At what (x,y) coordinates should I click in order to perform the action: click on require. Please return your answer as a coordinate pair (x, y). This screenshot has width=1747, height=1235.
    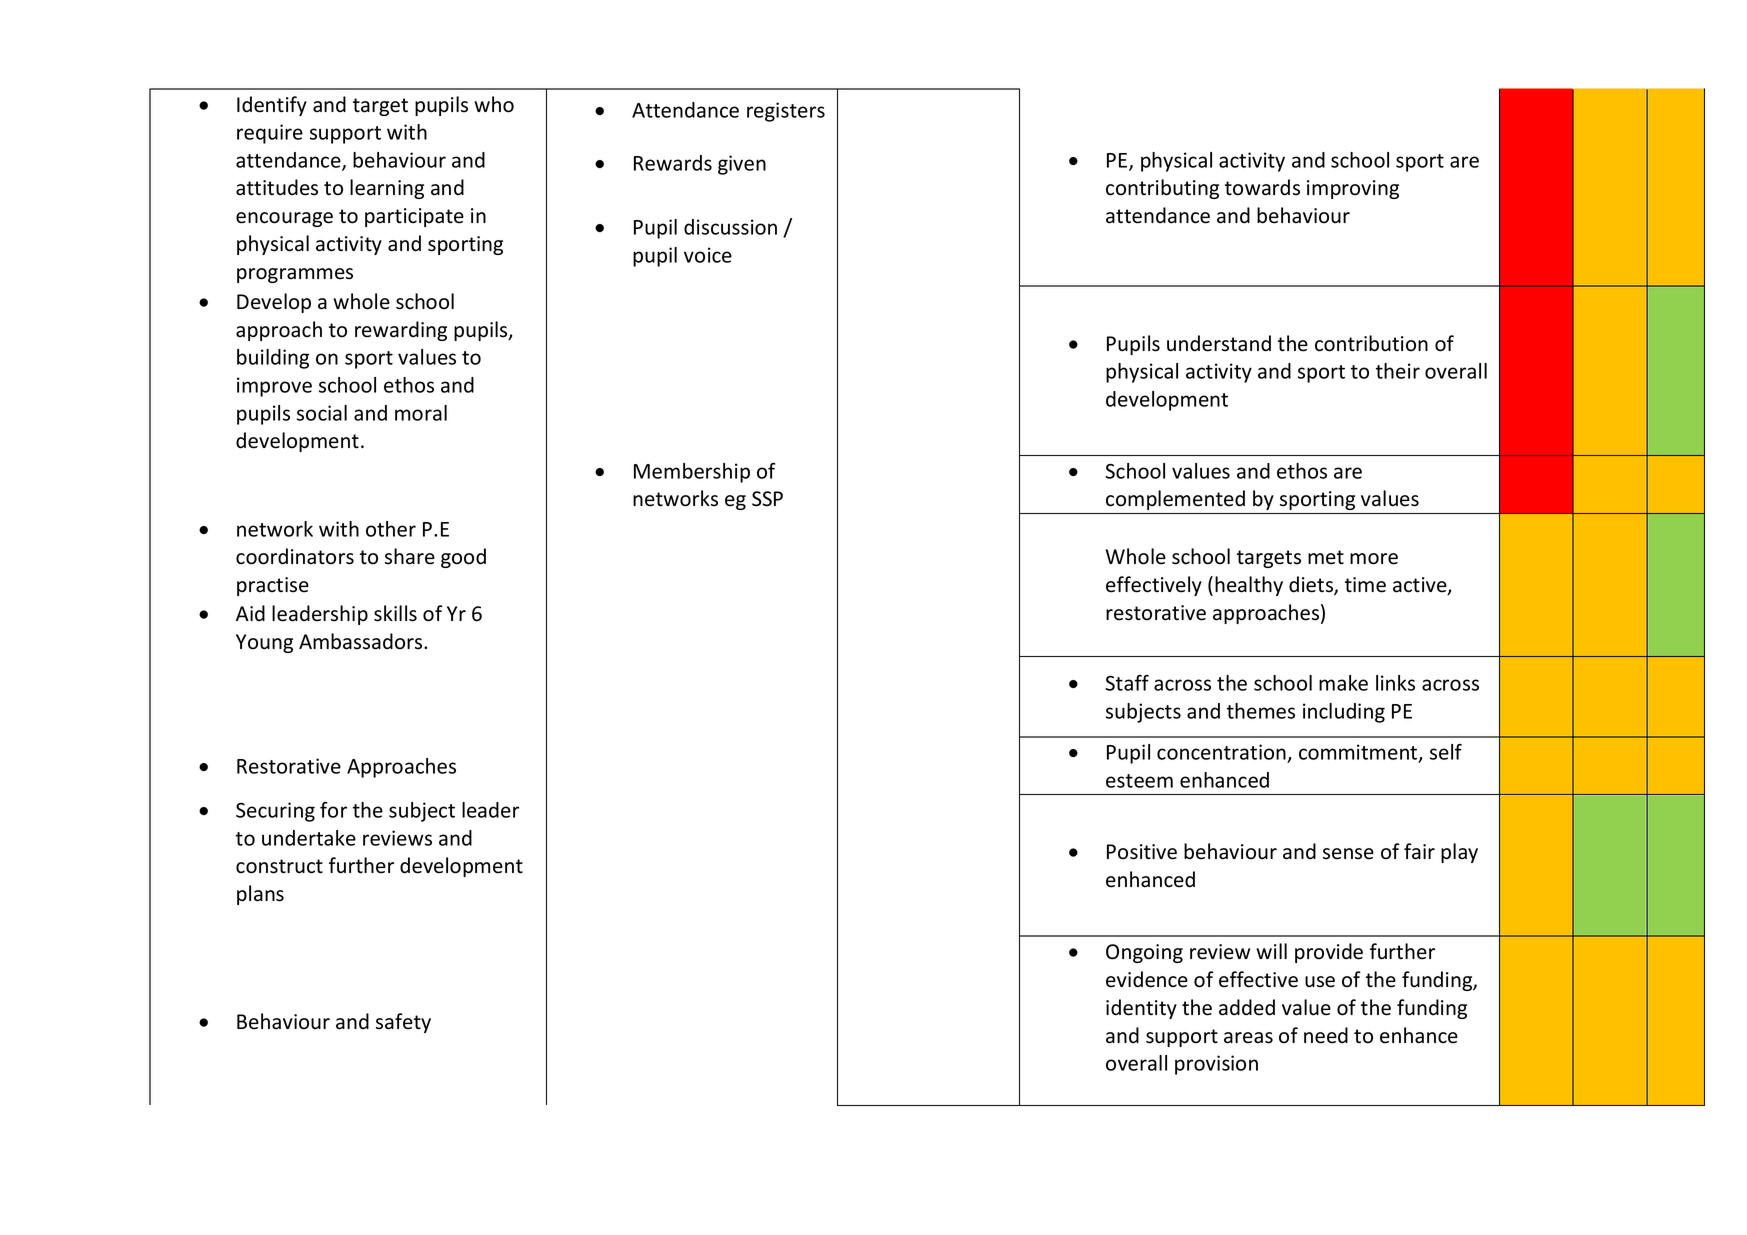
    Looking at the image, I should click on (270, 134).
